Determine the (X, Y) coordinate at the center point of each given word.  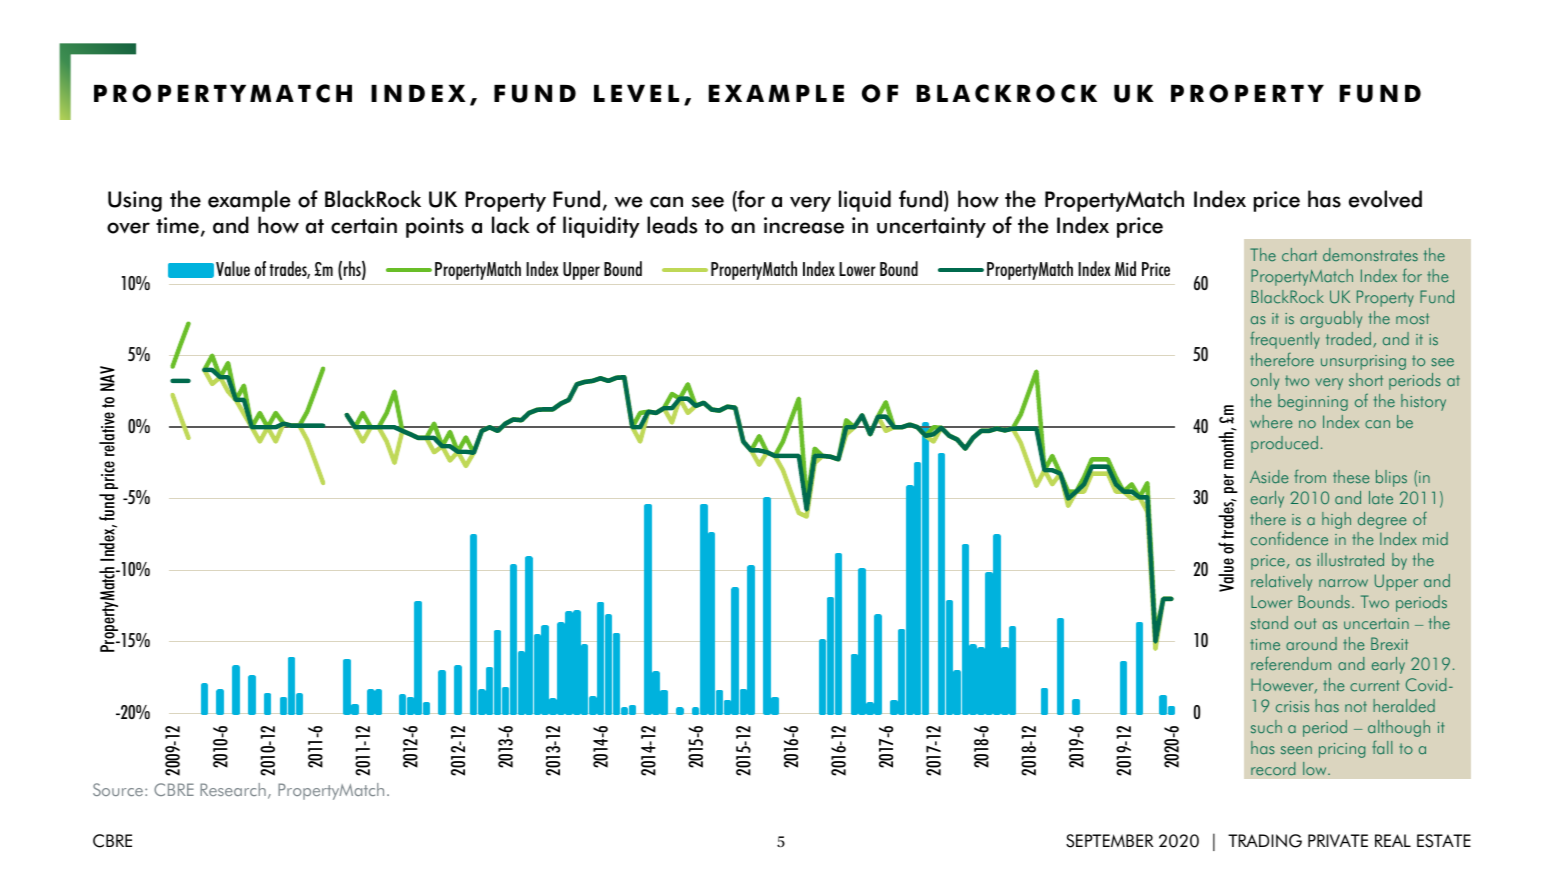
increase (804, 225)
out (1305, 623)
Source (118, 789)
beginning (1313, 402)
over (128, 228)
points (435, 227)
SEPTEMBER (1110, 841)
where (1271, 421)
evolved (1385, 199)
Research (233, 789)
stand (1269, 622)
